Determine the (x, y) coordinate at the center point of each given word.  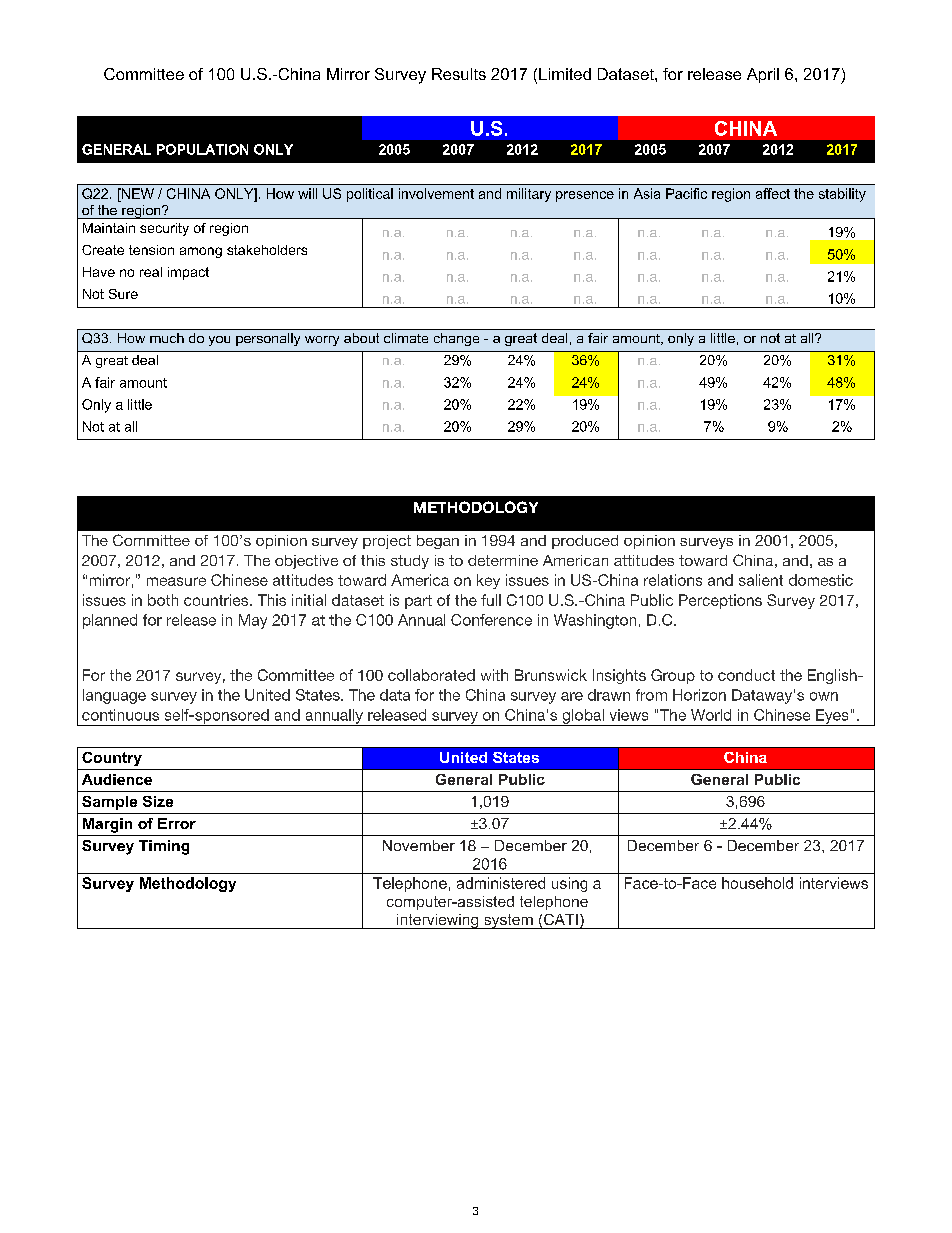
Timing (164, 847)
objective (306, 562)
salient (761, 580)
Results (459, 74)
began (438, 542)
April (763, 75)
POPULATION (202, 149)
